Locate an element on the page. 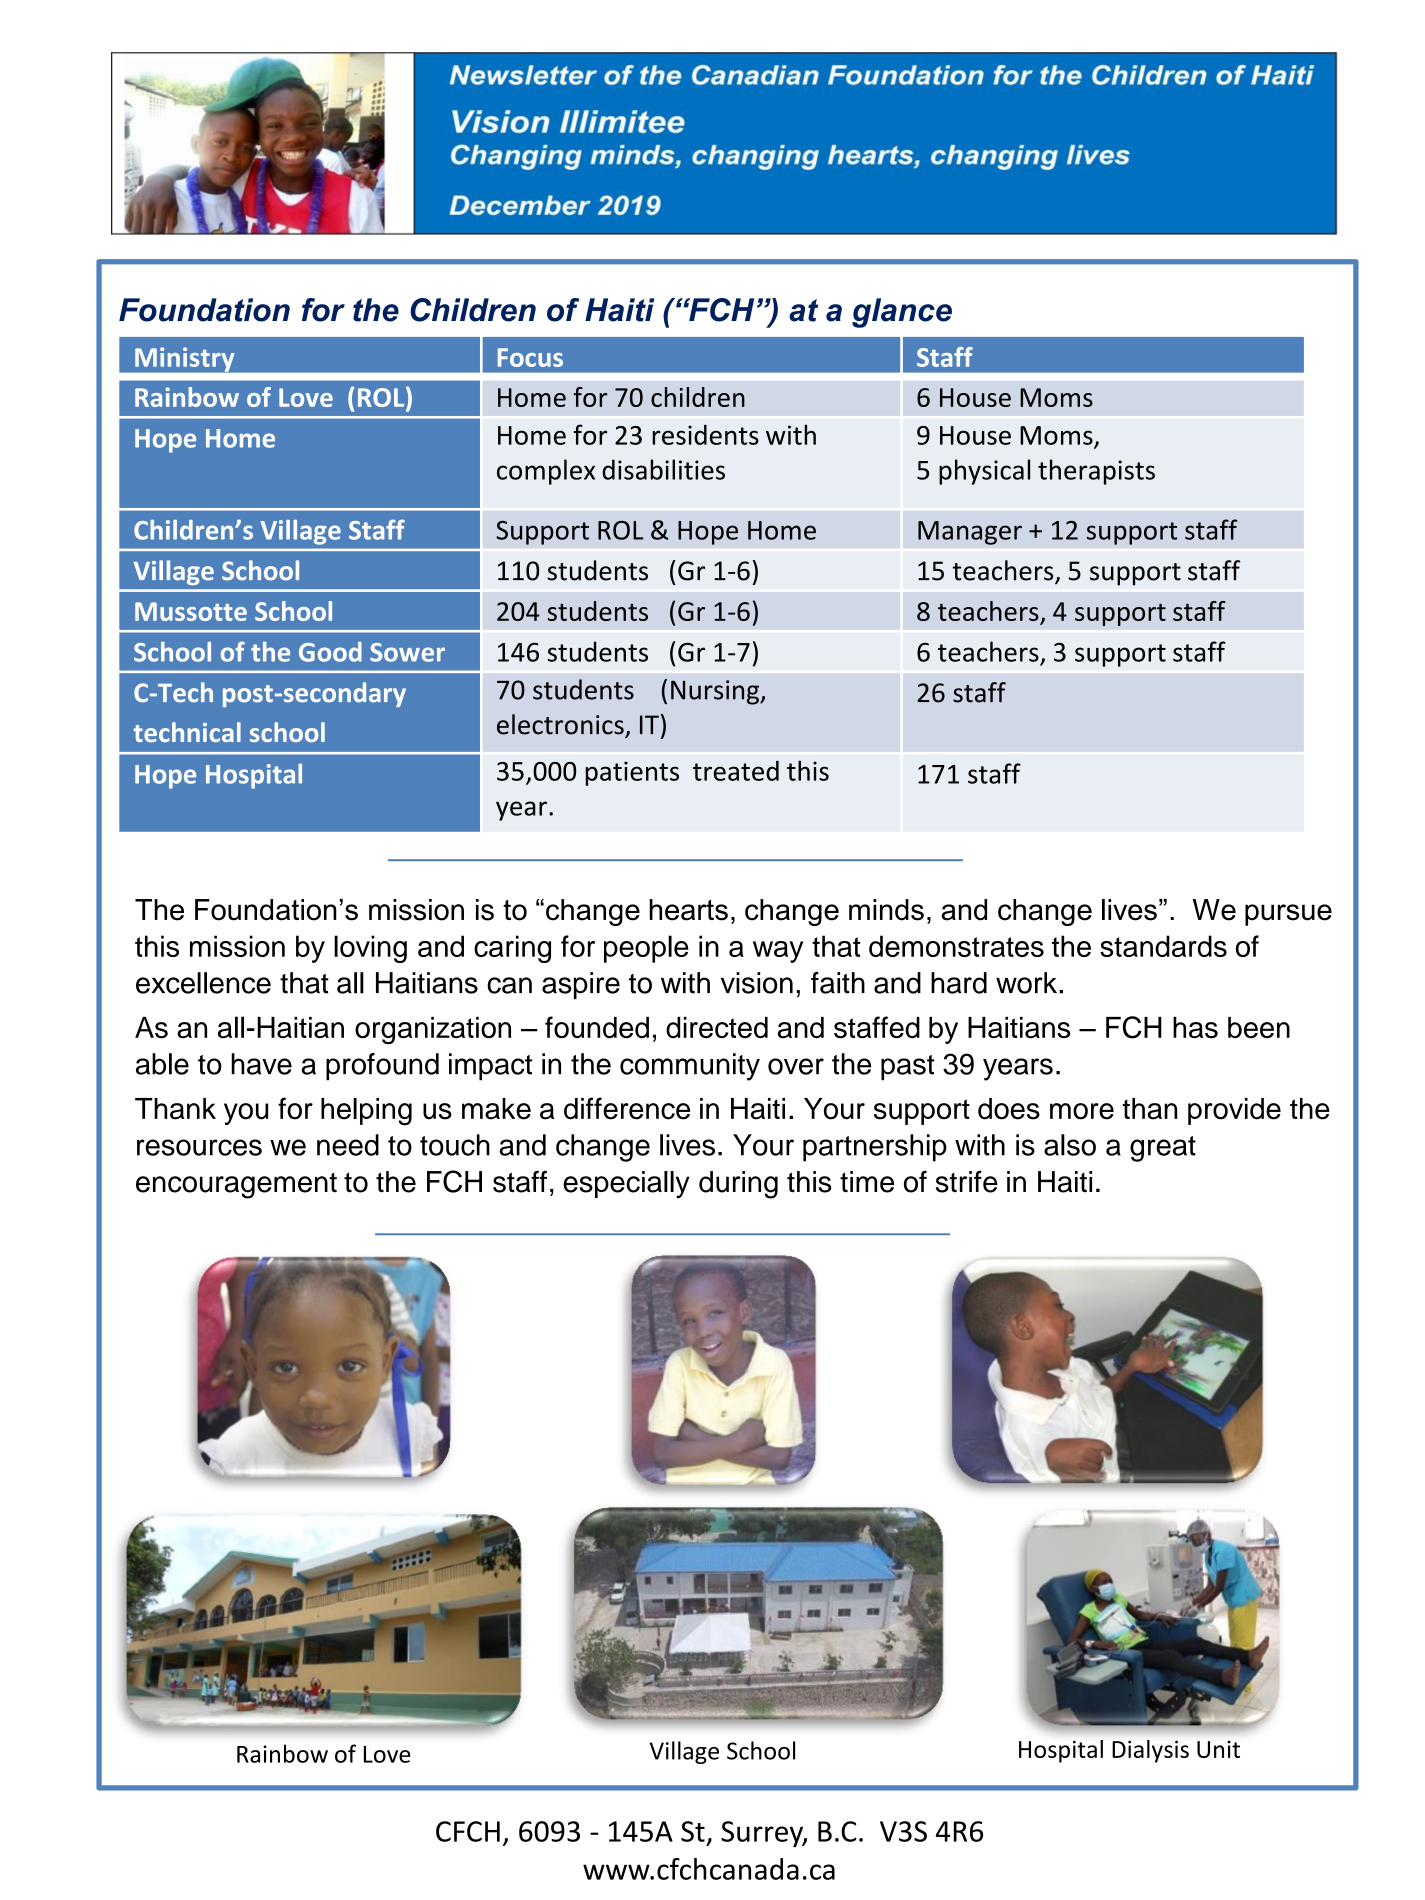 Image resolution: width=1425 pixels, height=1900 pixels. has is located at coordinates (1195, 1028).
